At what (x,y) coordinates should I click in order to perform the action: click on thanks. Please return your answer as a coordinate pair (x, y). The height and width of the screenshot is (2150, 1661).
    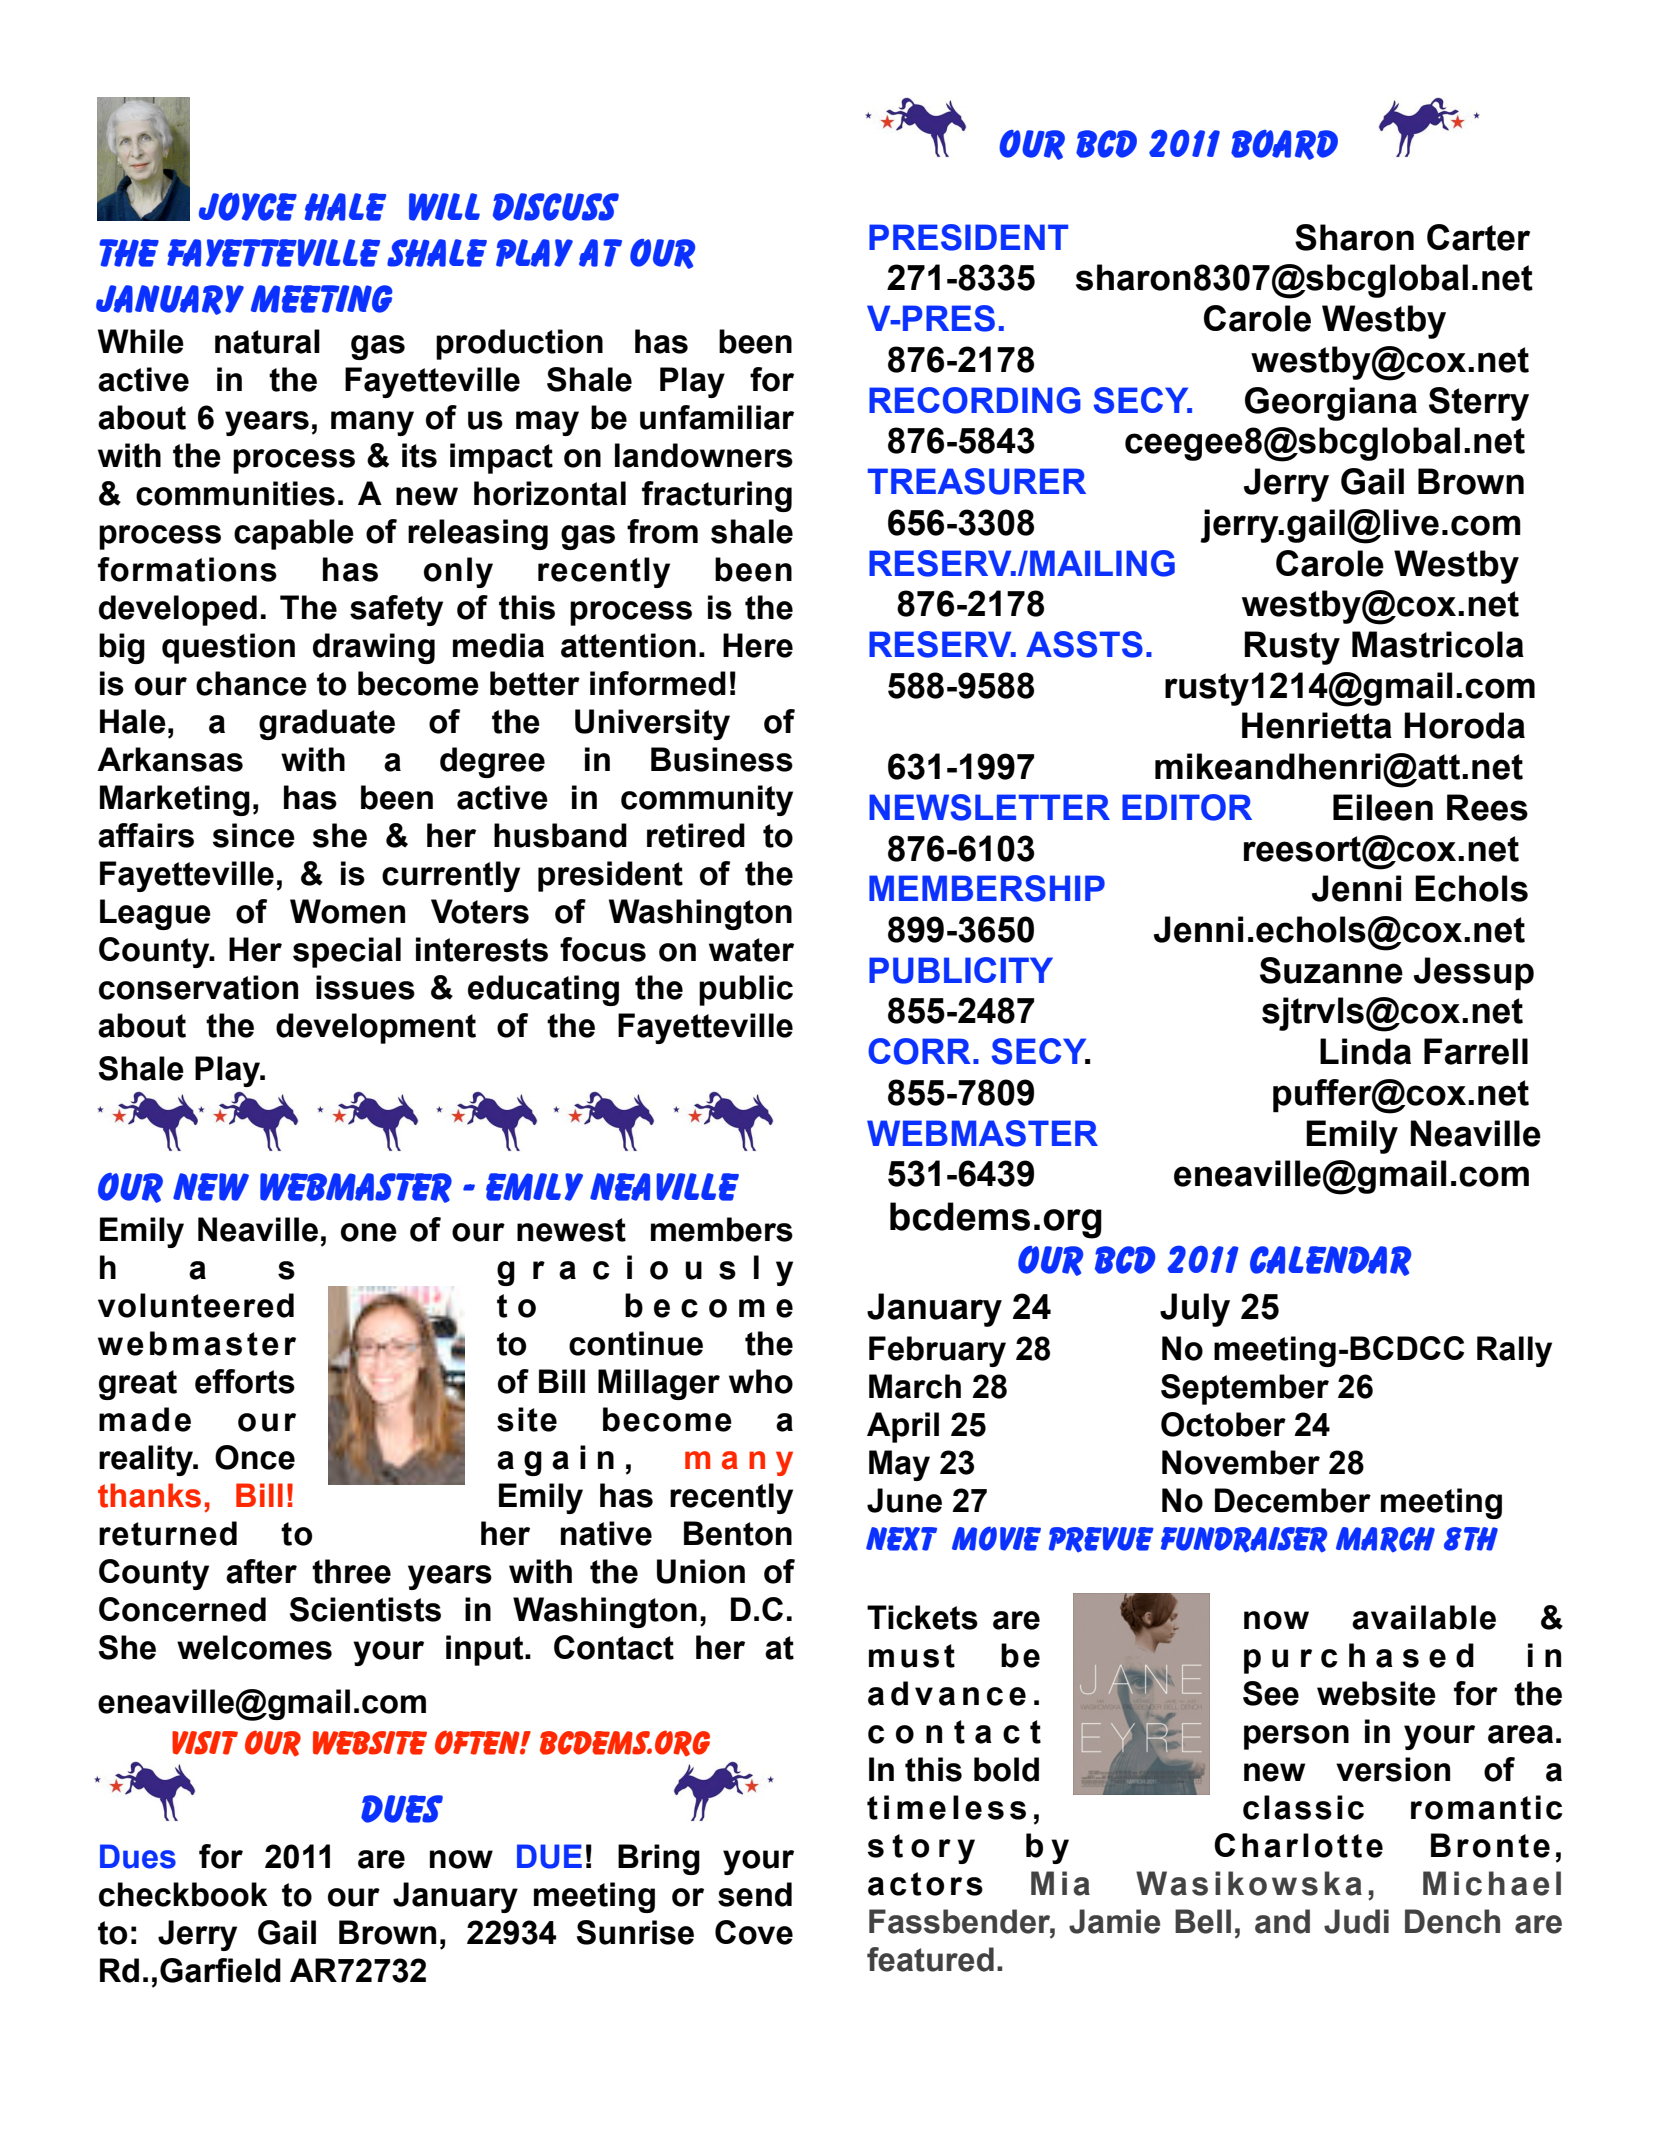
    Looking at the image, I should click on (149, 1495).
